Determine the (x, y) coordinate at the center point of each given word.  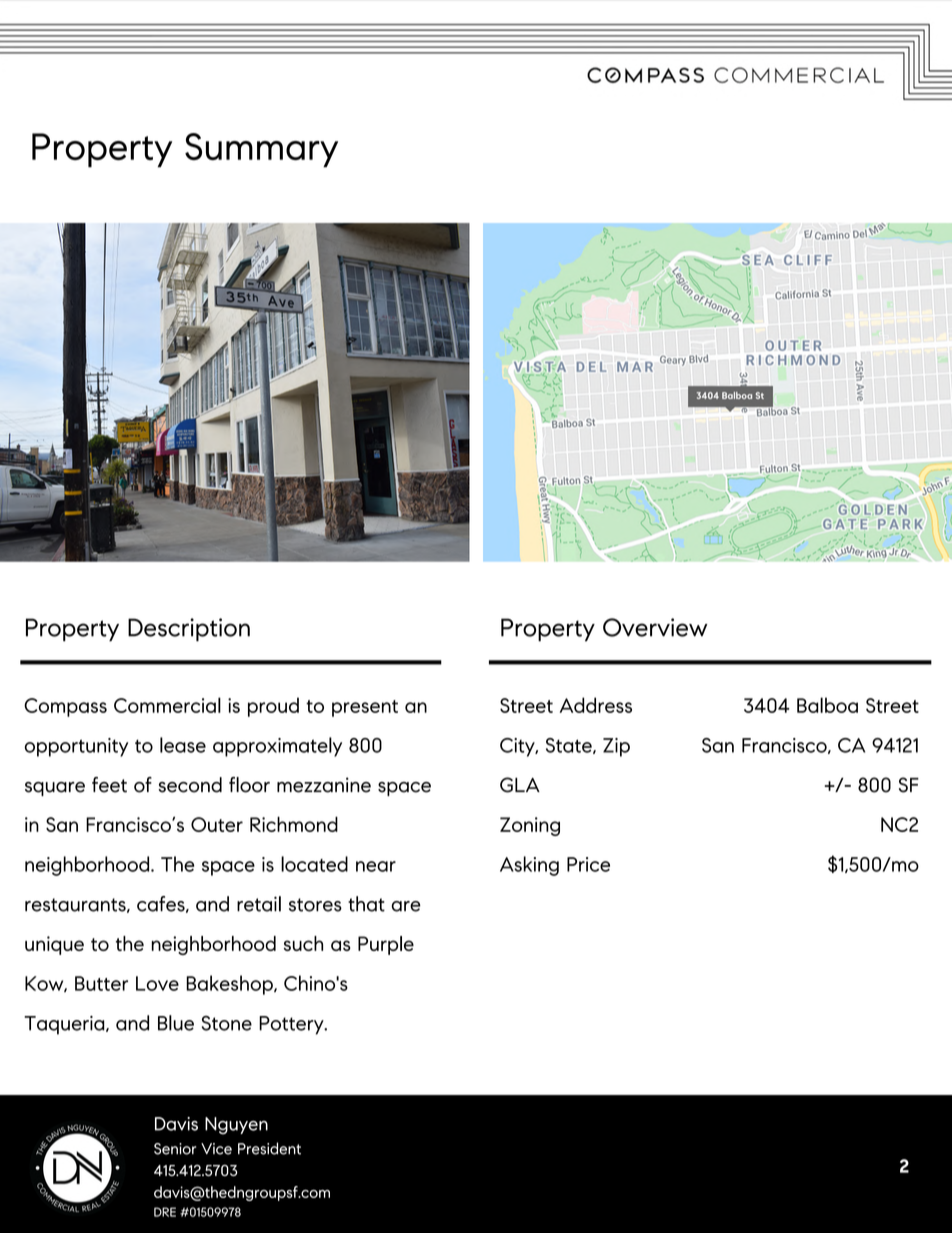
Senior (175, 1149)
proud (273, 707)
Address (596, 705)
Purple (386, 945)
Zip (616, 747)
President (269, 1148)
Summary (261, 150)
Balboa (827, 705)
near (376, 866)
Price (588, 864)
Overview (655, 627)
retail (259, 904)
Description (189, 630)
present (365, 708)
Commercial (167, 705)
